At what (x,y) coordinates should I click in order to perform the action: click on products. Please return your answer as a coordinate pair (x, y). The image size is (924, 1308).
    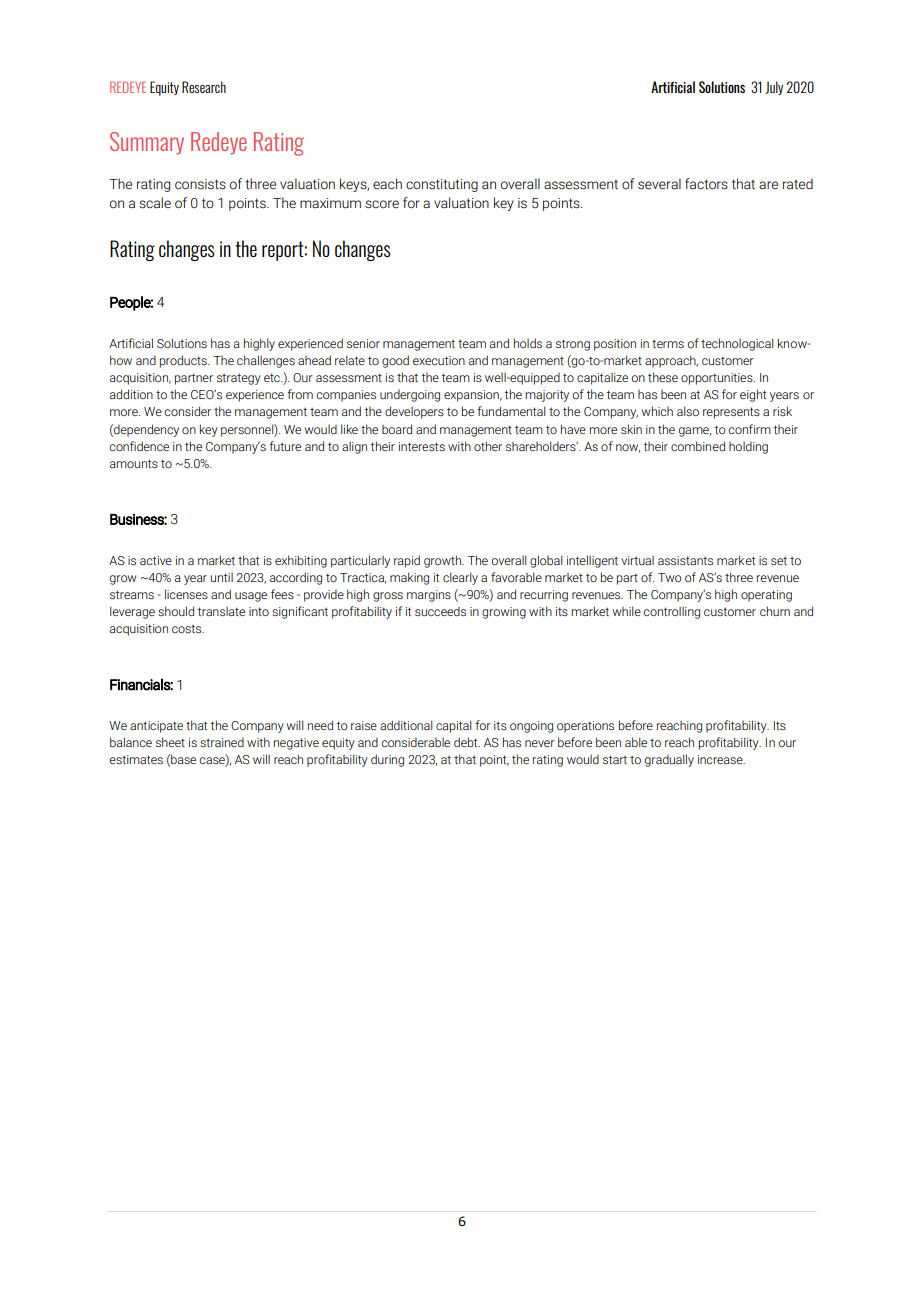
    Looking at the image, I should click on (184, 361).
